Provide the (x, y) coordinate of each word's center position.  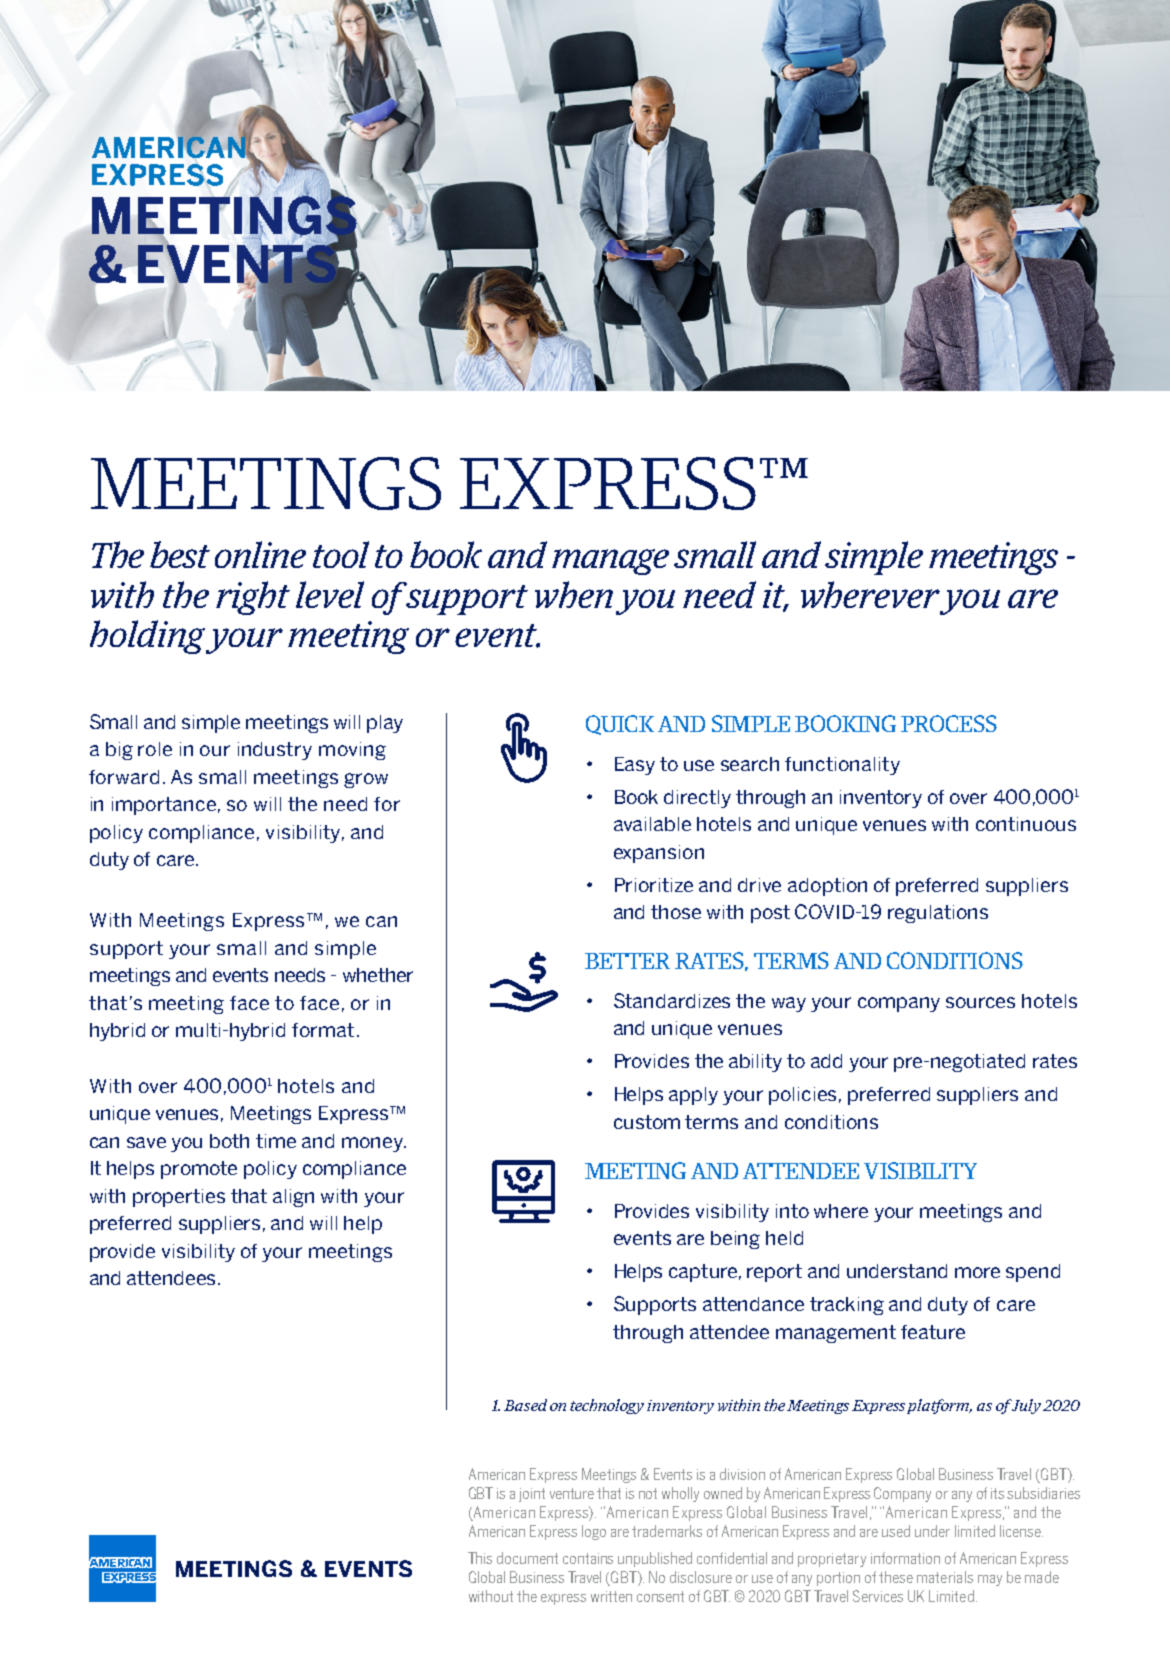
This (480, 1558)
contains (588, 1558)
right (253, 598)
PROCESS (949, 723)
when (574, 594)
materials (945, 1577)
